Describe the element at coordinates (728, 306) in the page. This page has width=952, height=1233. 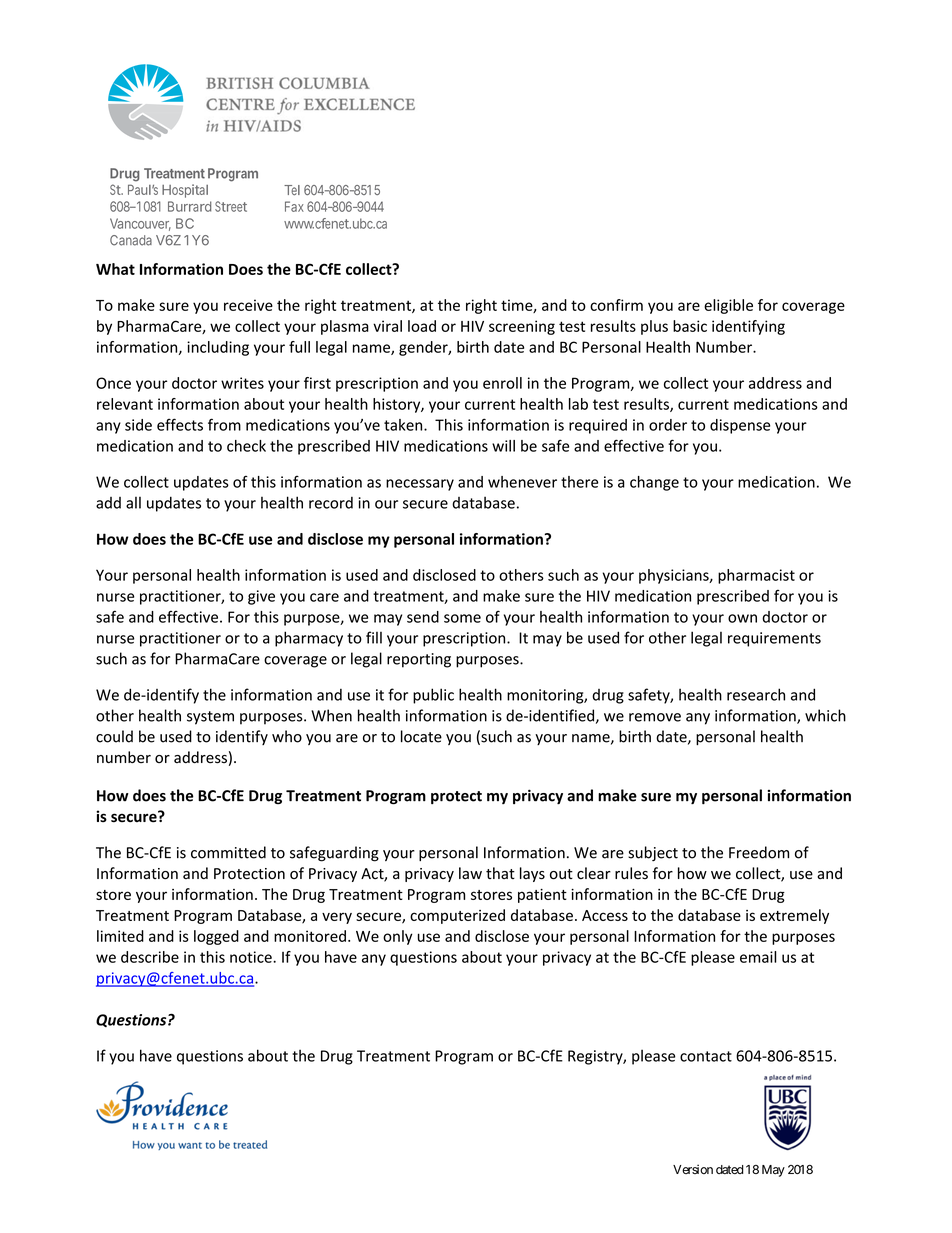
I see `eligible` at that location.
